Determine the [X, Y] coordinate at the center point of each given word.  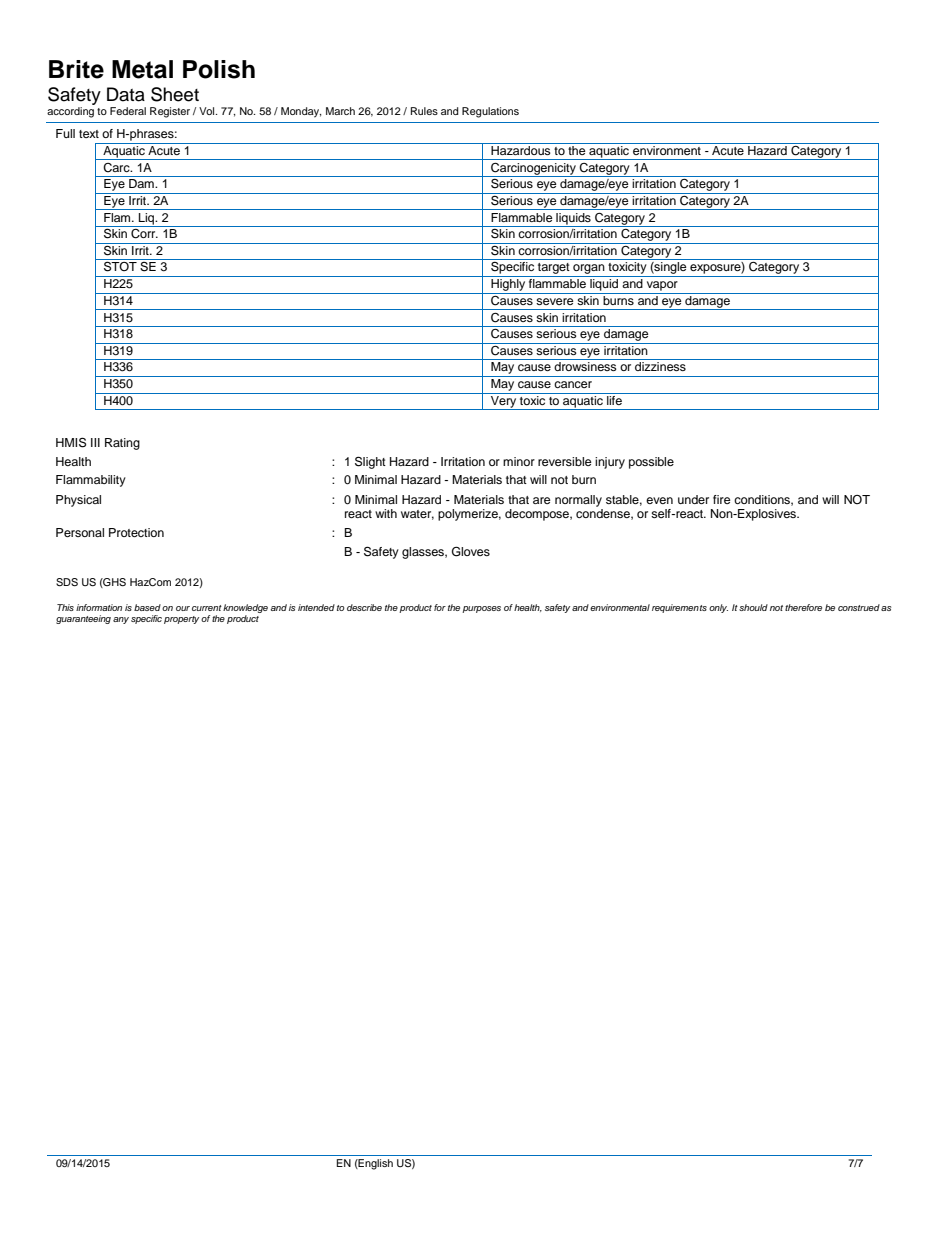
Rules [424, 111]
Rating [122, 444]
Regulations [490, 112]
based [147, 607]
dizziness [660, 366]
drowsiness [585, 366]
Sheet [175, 94]
